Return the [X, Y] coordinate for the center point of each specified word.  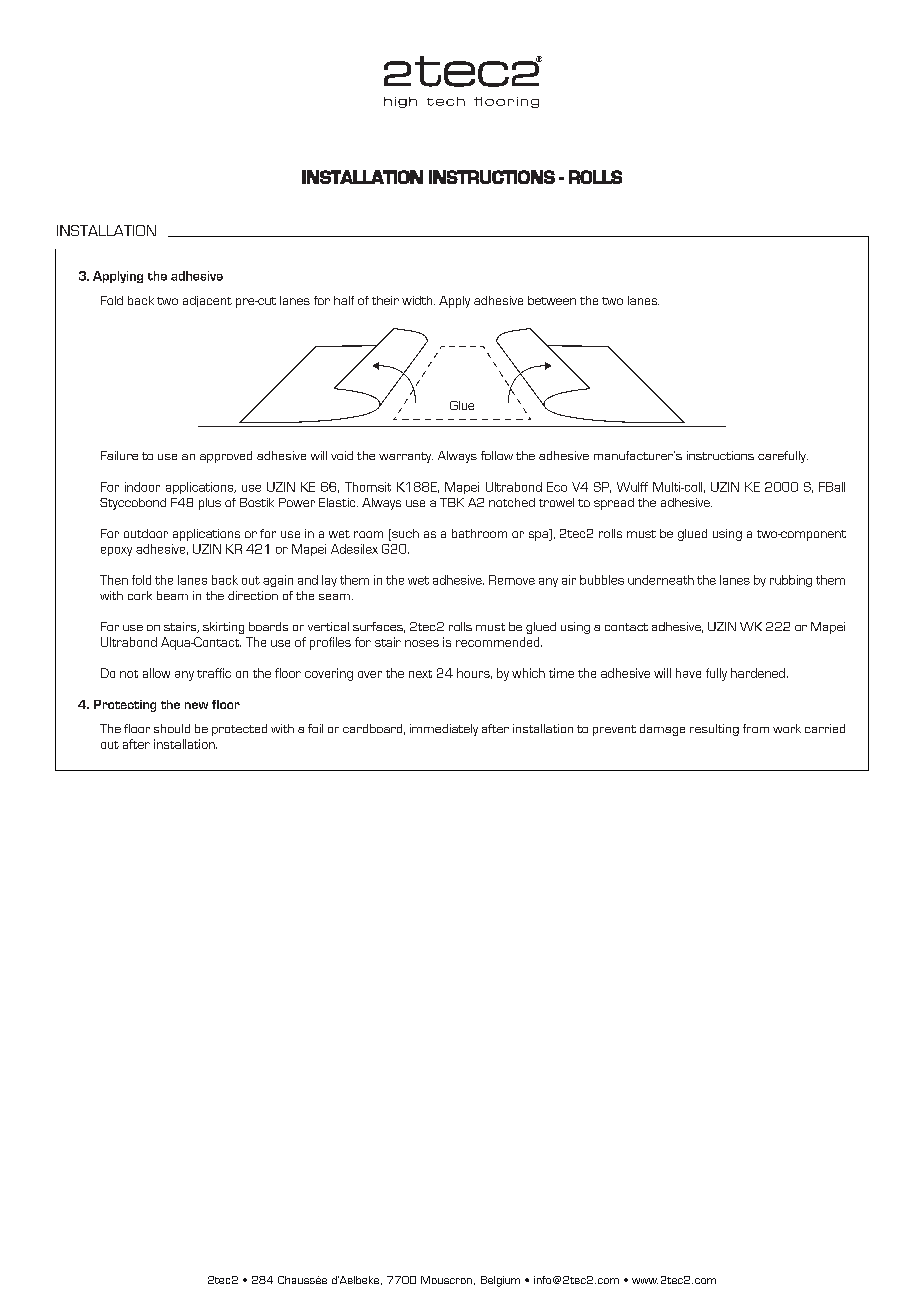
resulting [714, 730]
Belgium [500, 1281]
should [172, 728]
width [418, 300]
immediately [444, 730]
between [552, 300]
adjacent [207, 301]
